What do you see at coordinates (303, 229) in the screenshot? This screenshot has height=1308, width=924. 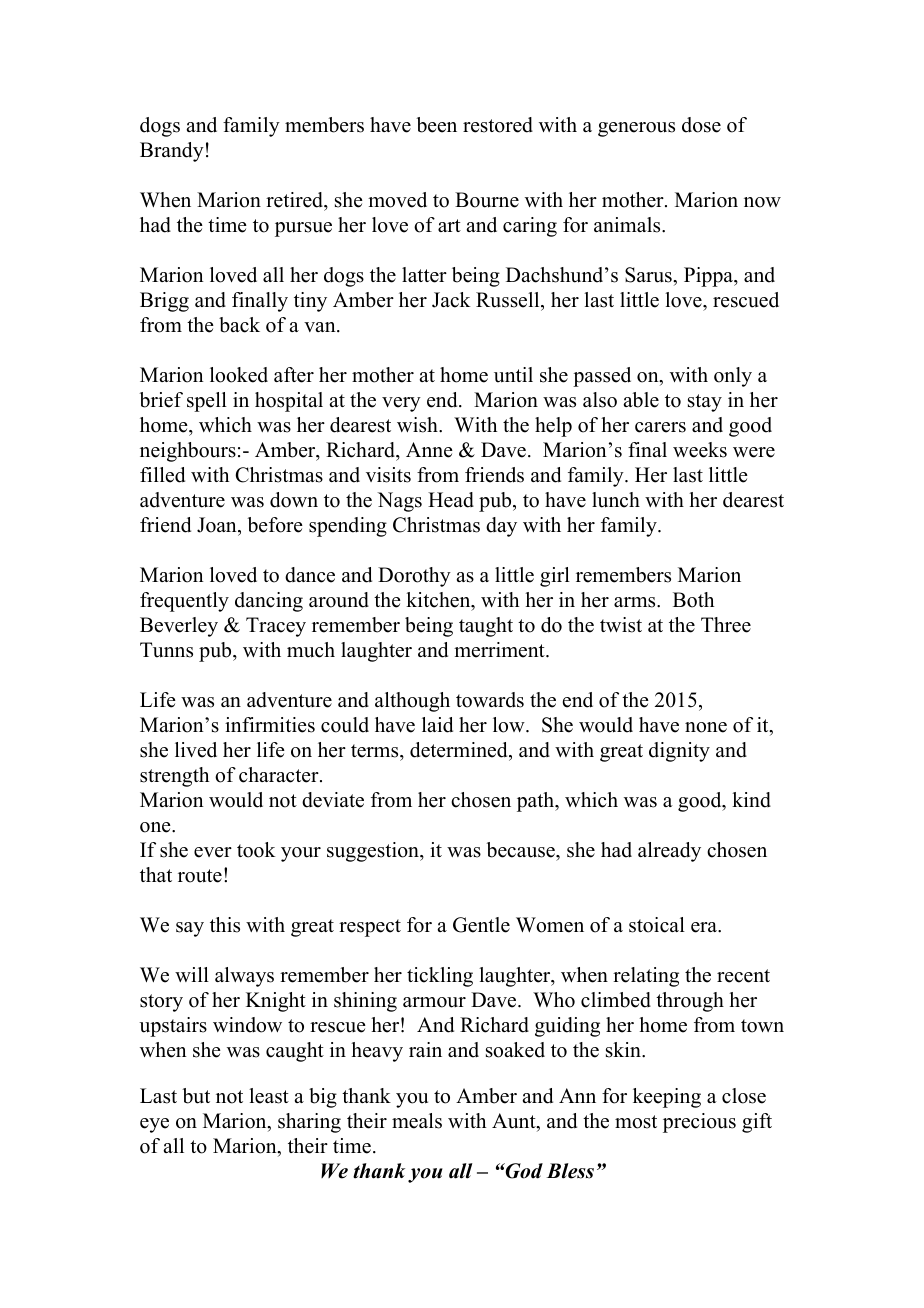 I see `pursue` at bounding box center [303, 229].
